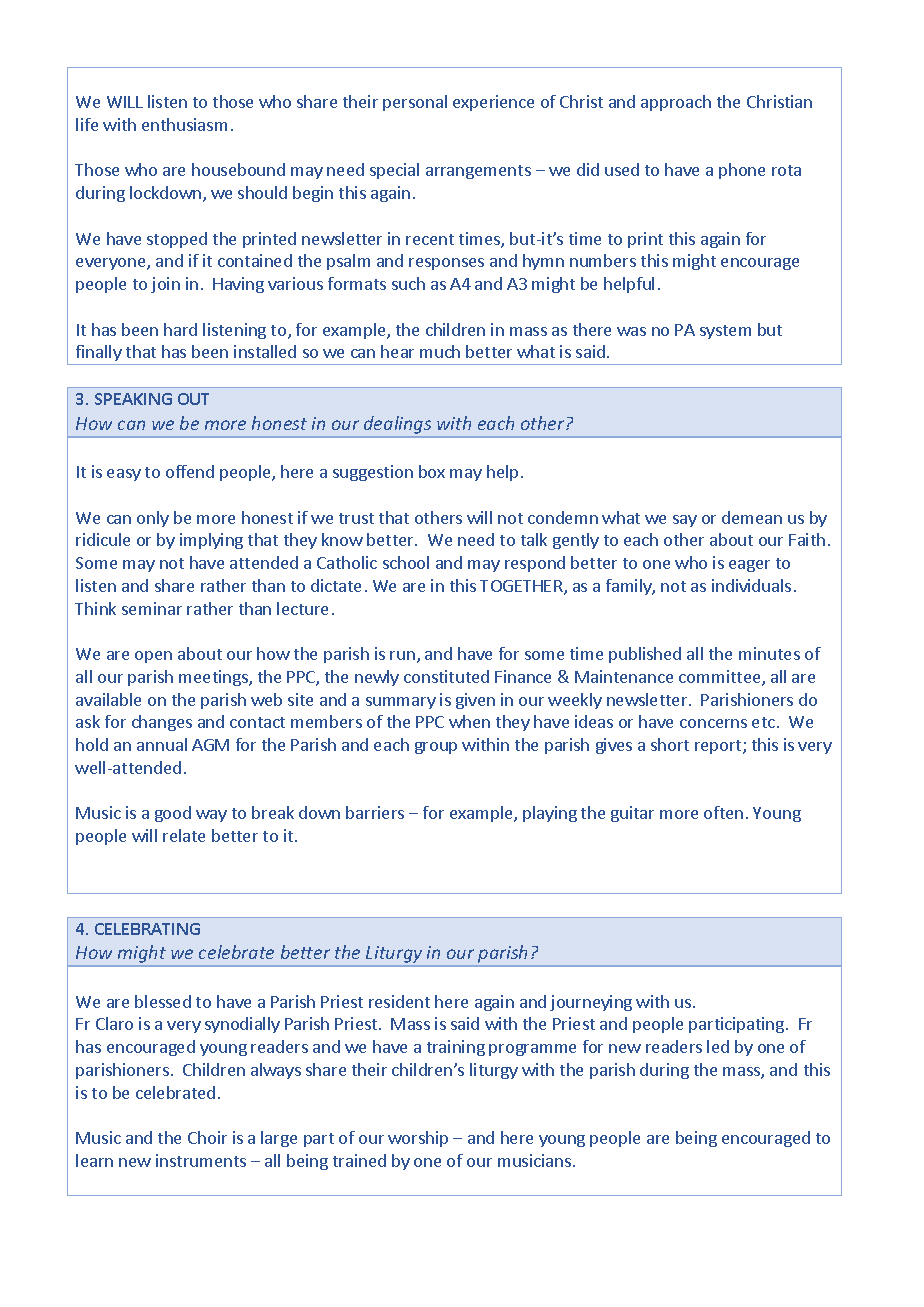 The width and height of the screenshot is (924, 1307). I want to click on worship, so click(418, 1139).
